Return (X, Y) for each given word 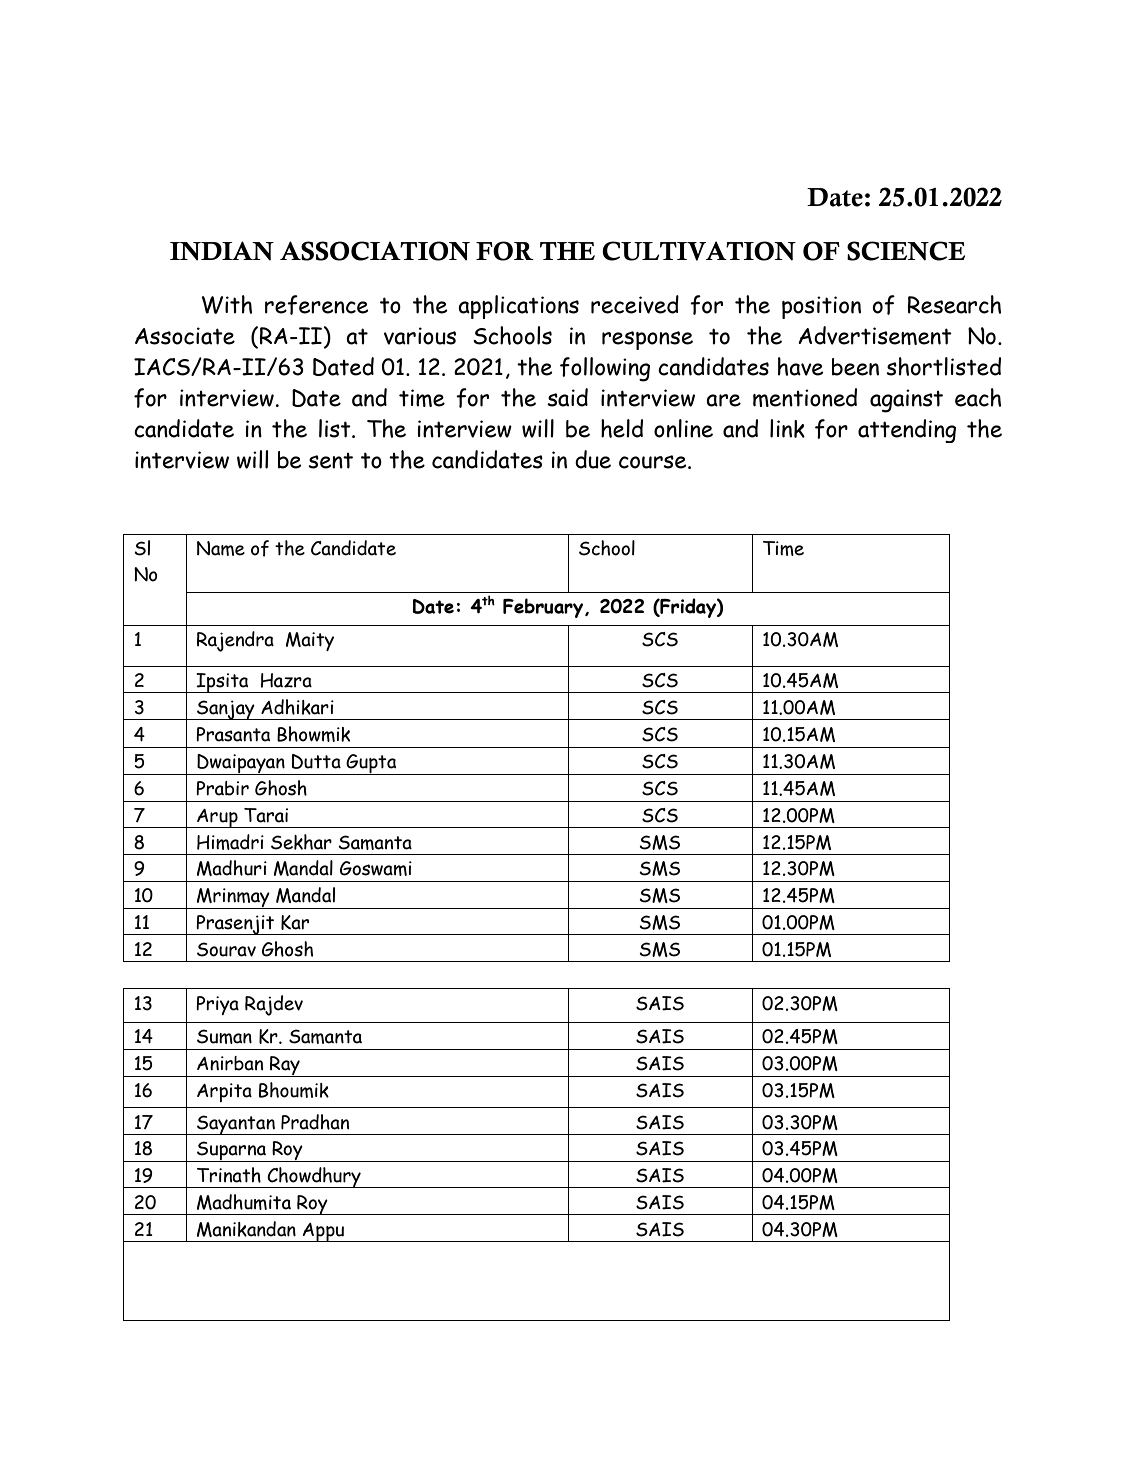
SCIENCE (906, 251)
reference (317, 305)
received (635, 304)
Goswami (376, 868)
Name (221, 548)
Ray (285, 1066)
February (544, 608)
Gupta (371, 764)
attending (907, 431)
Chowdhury (314, 1177)
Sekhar (301, 842)
